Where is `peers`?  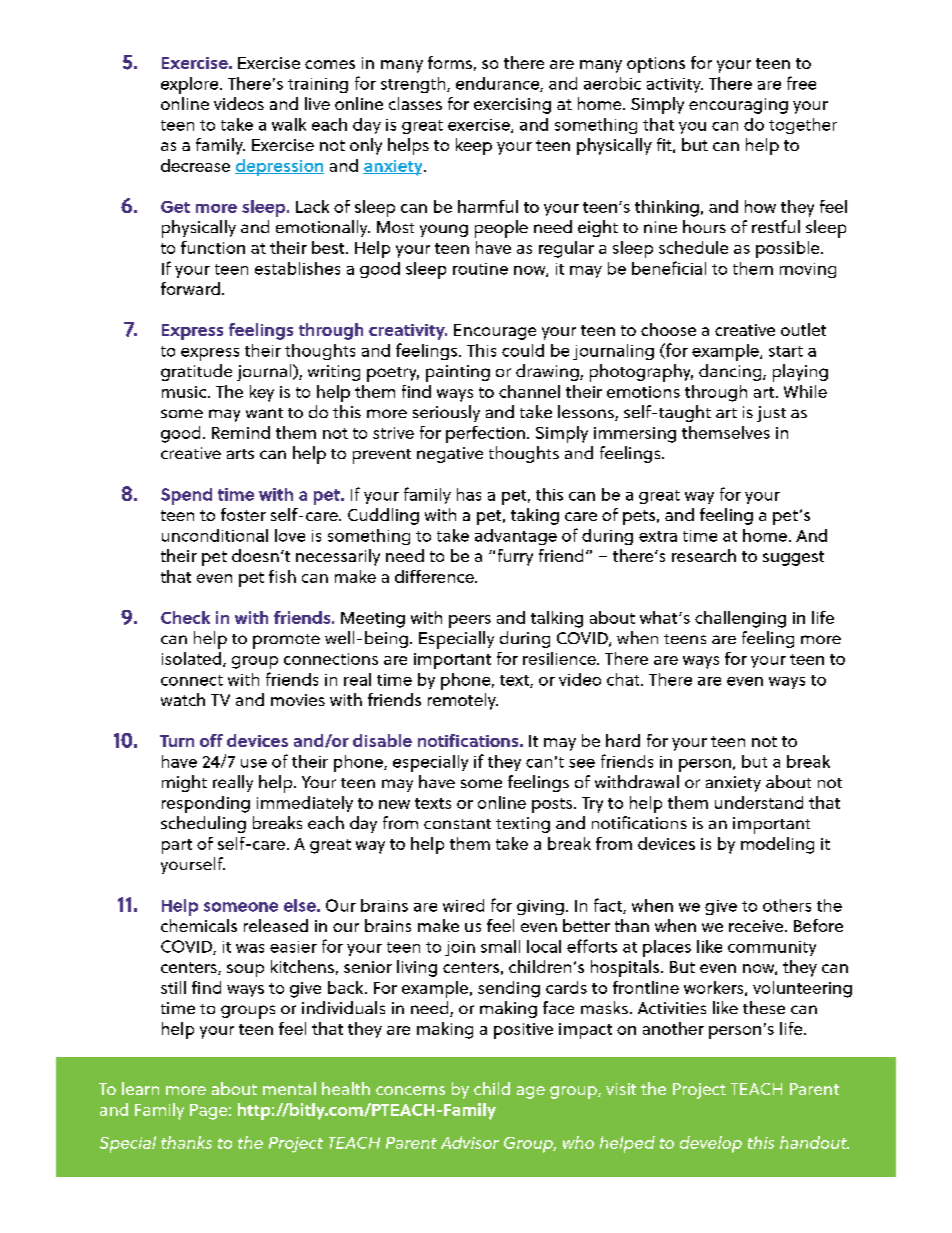 peers is located at coordinates (470, 621).
